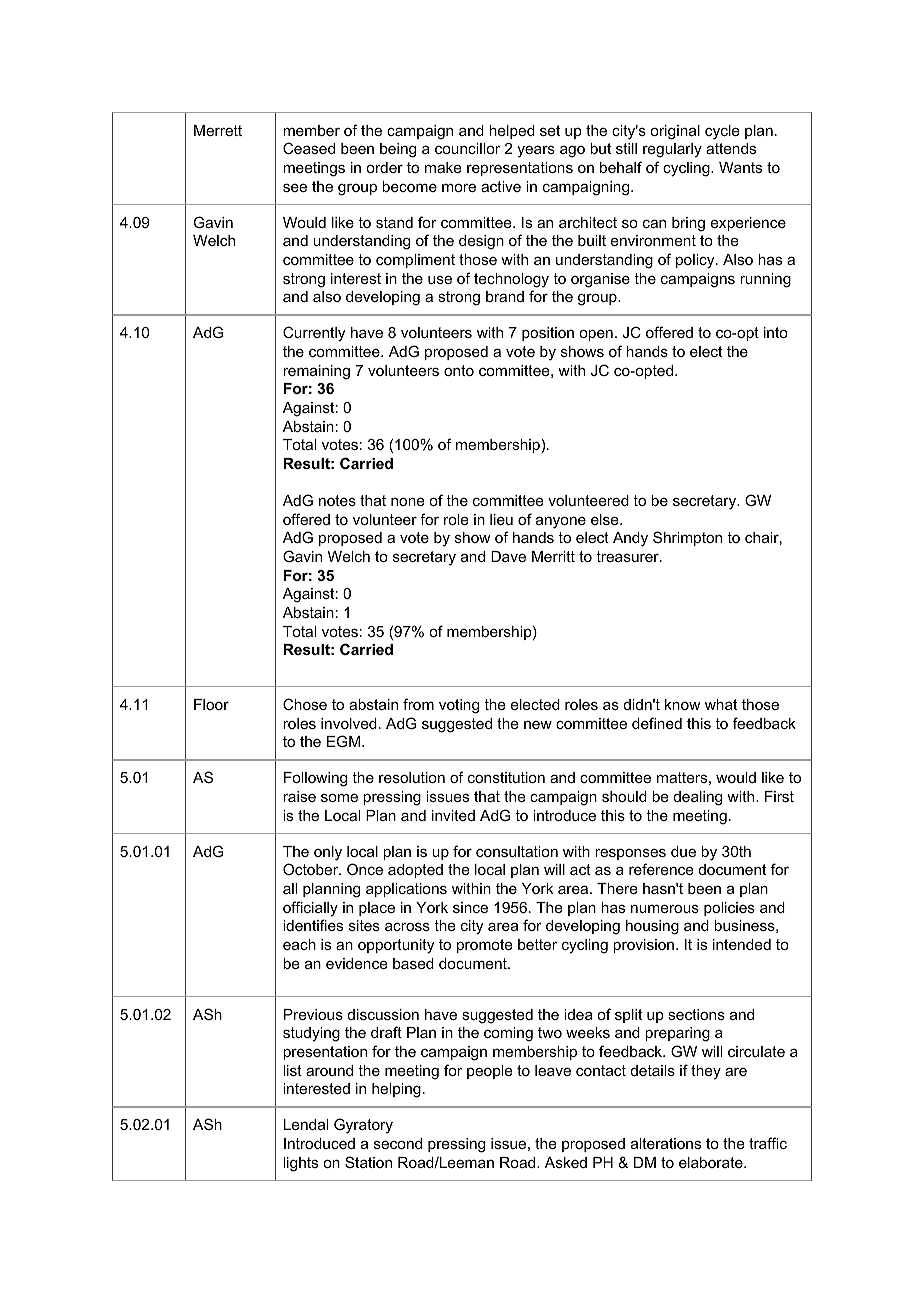  Describe the element at coordinates (300, 1164) in the screenshot. I see `lights` at that location.
